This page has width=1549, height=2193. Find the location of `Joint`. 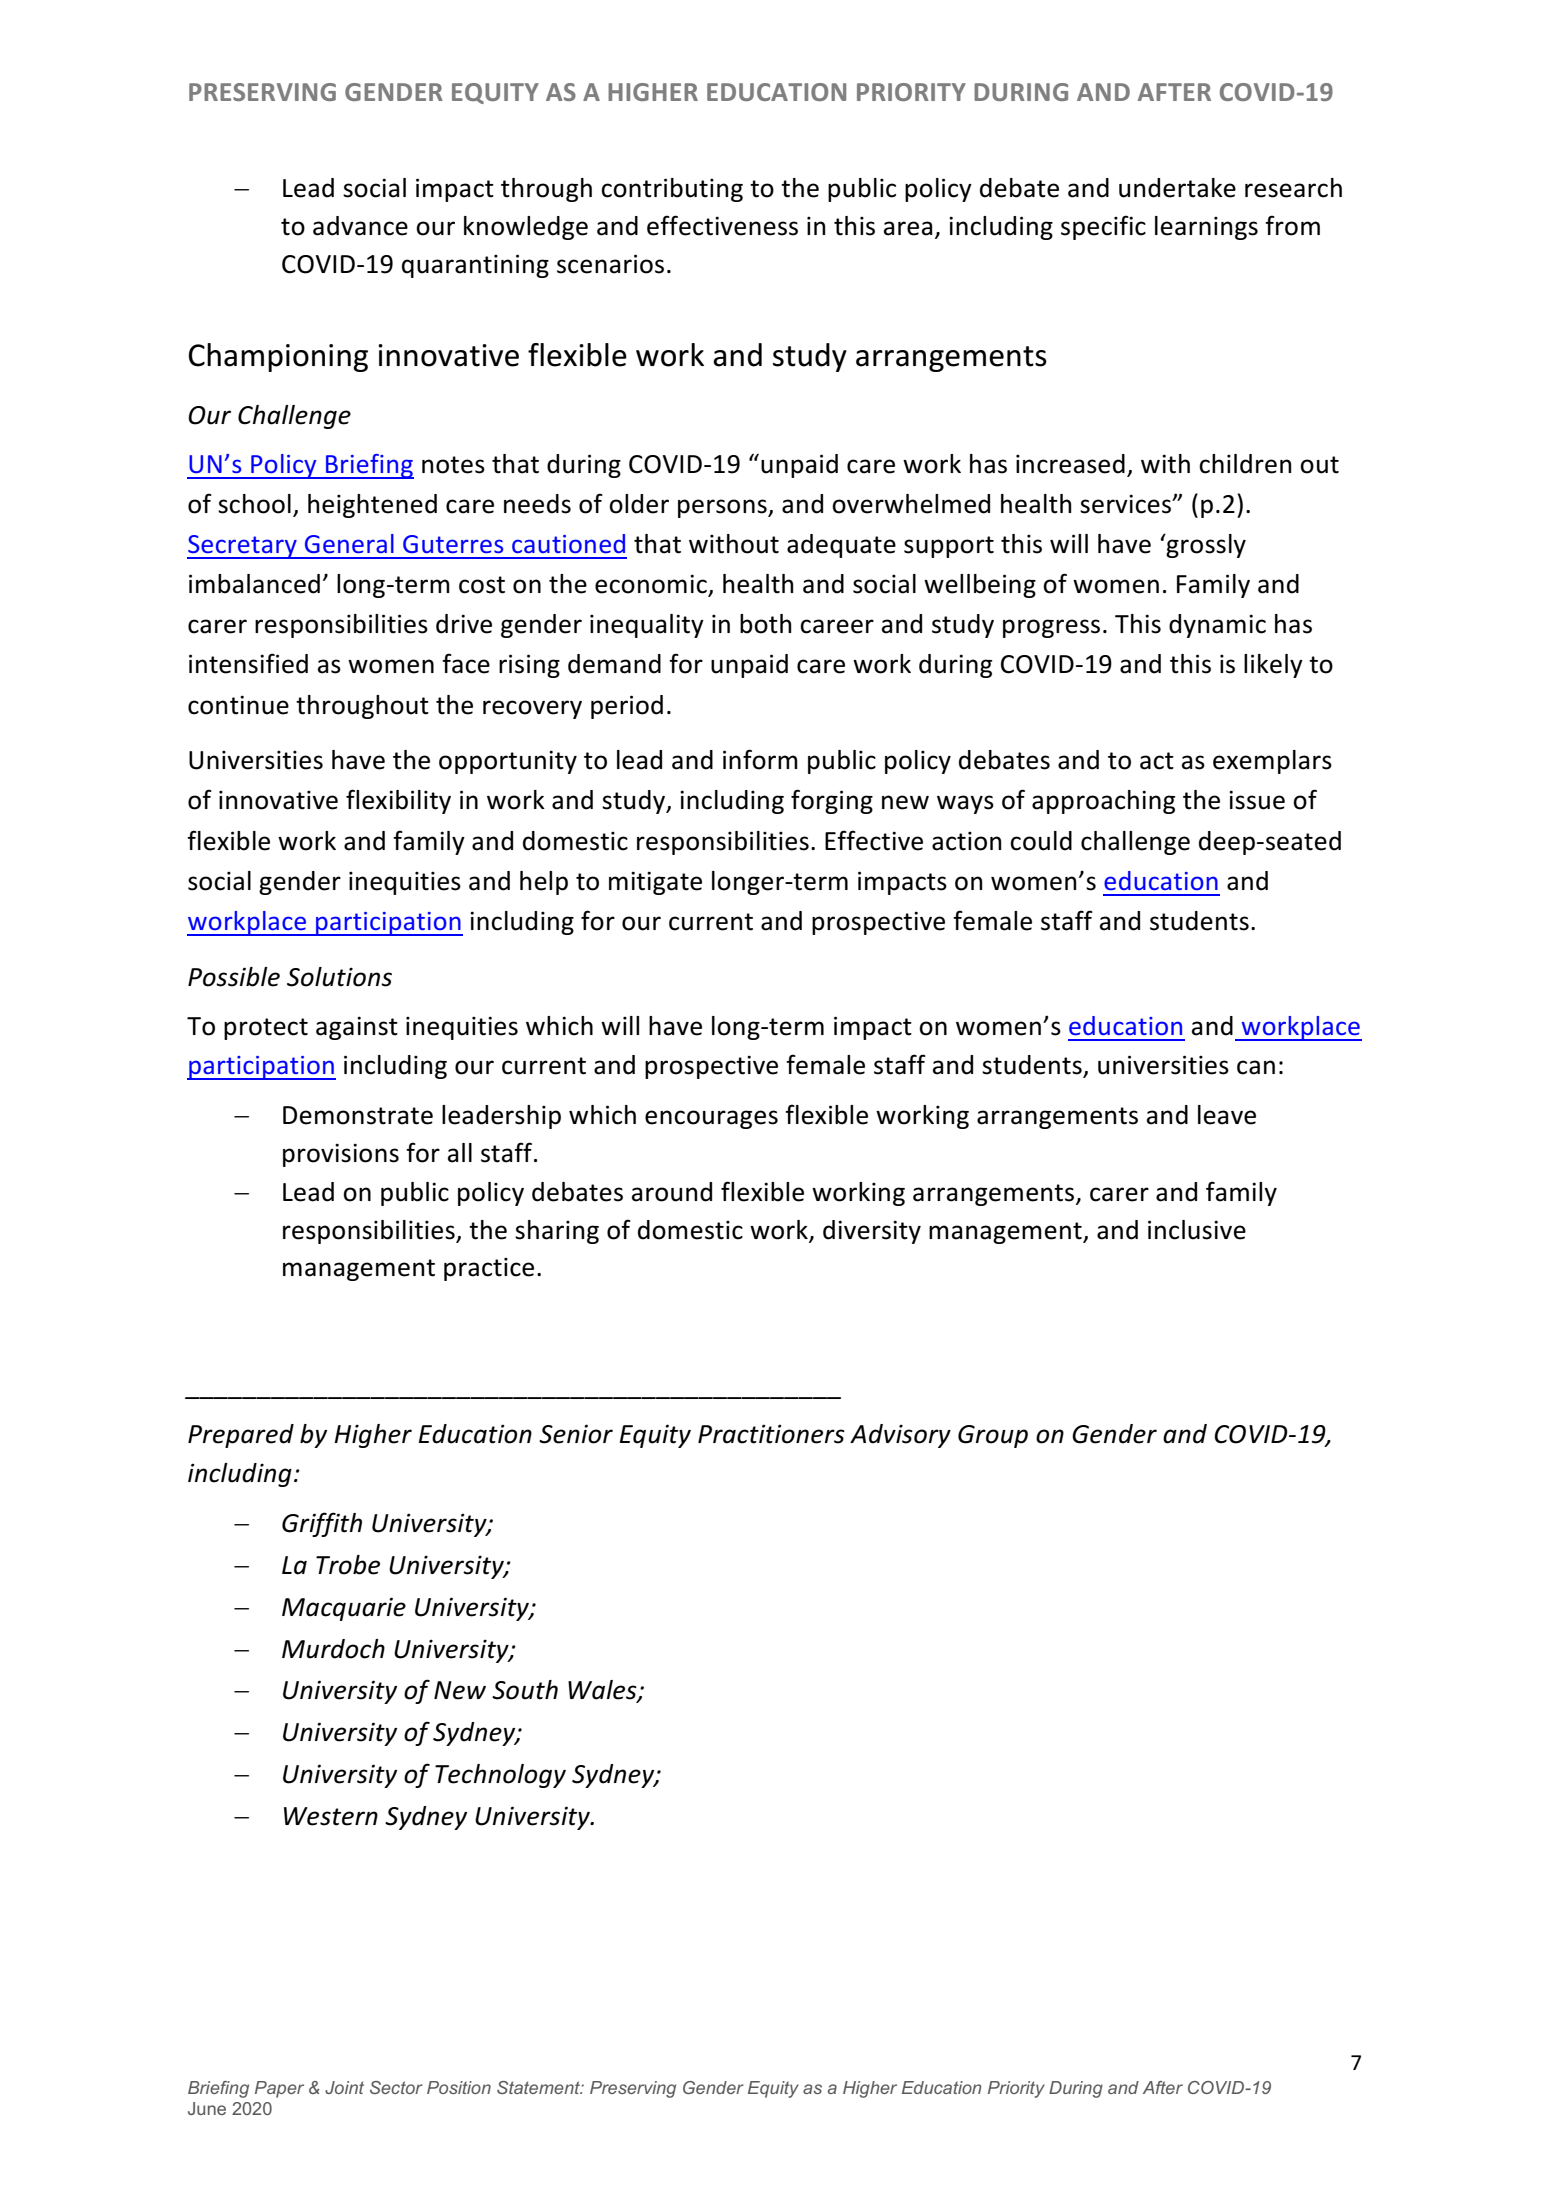

Joint is located at coordinates (344, 2087).
